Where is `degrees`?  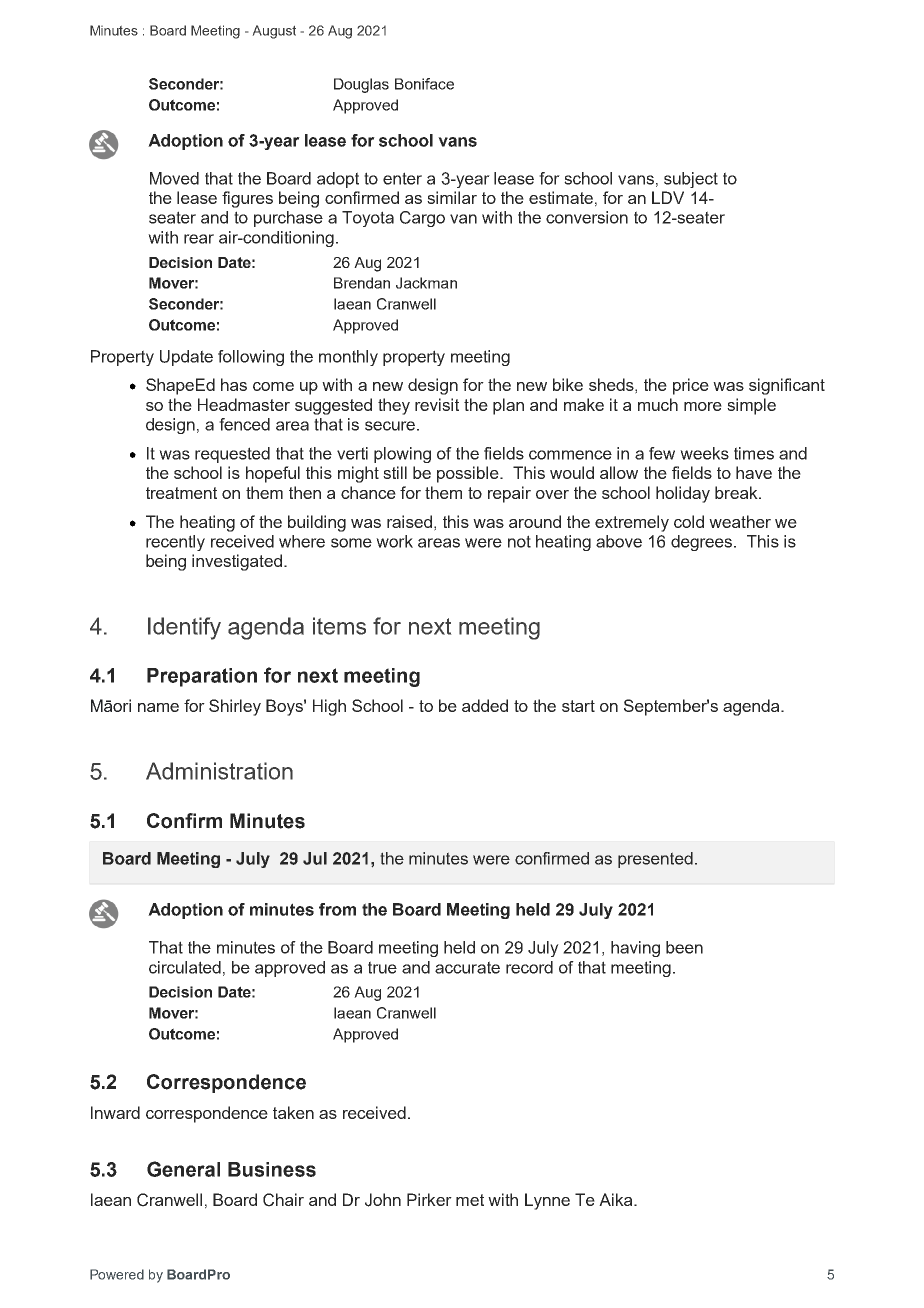
degrees is located at coordinates (701, 543).
